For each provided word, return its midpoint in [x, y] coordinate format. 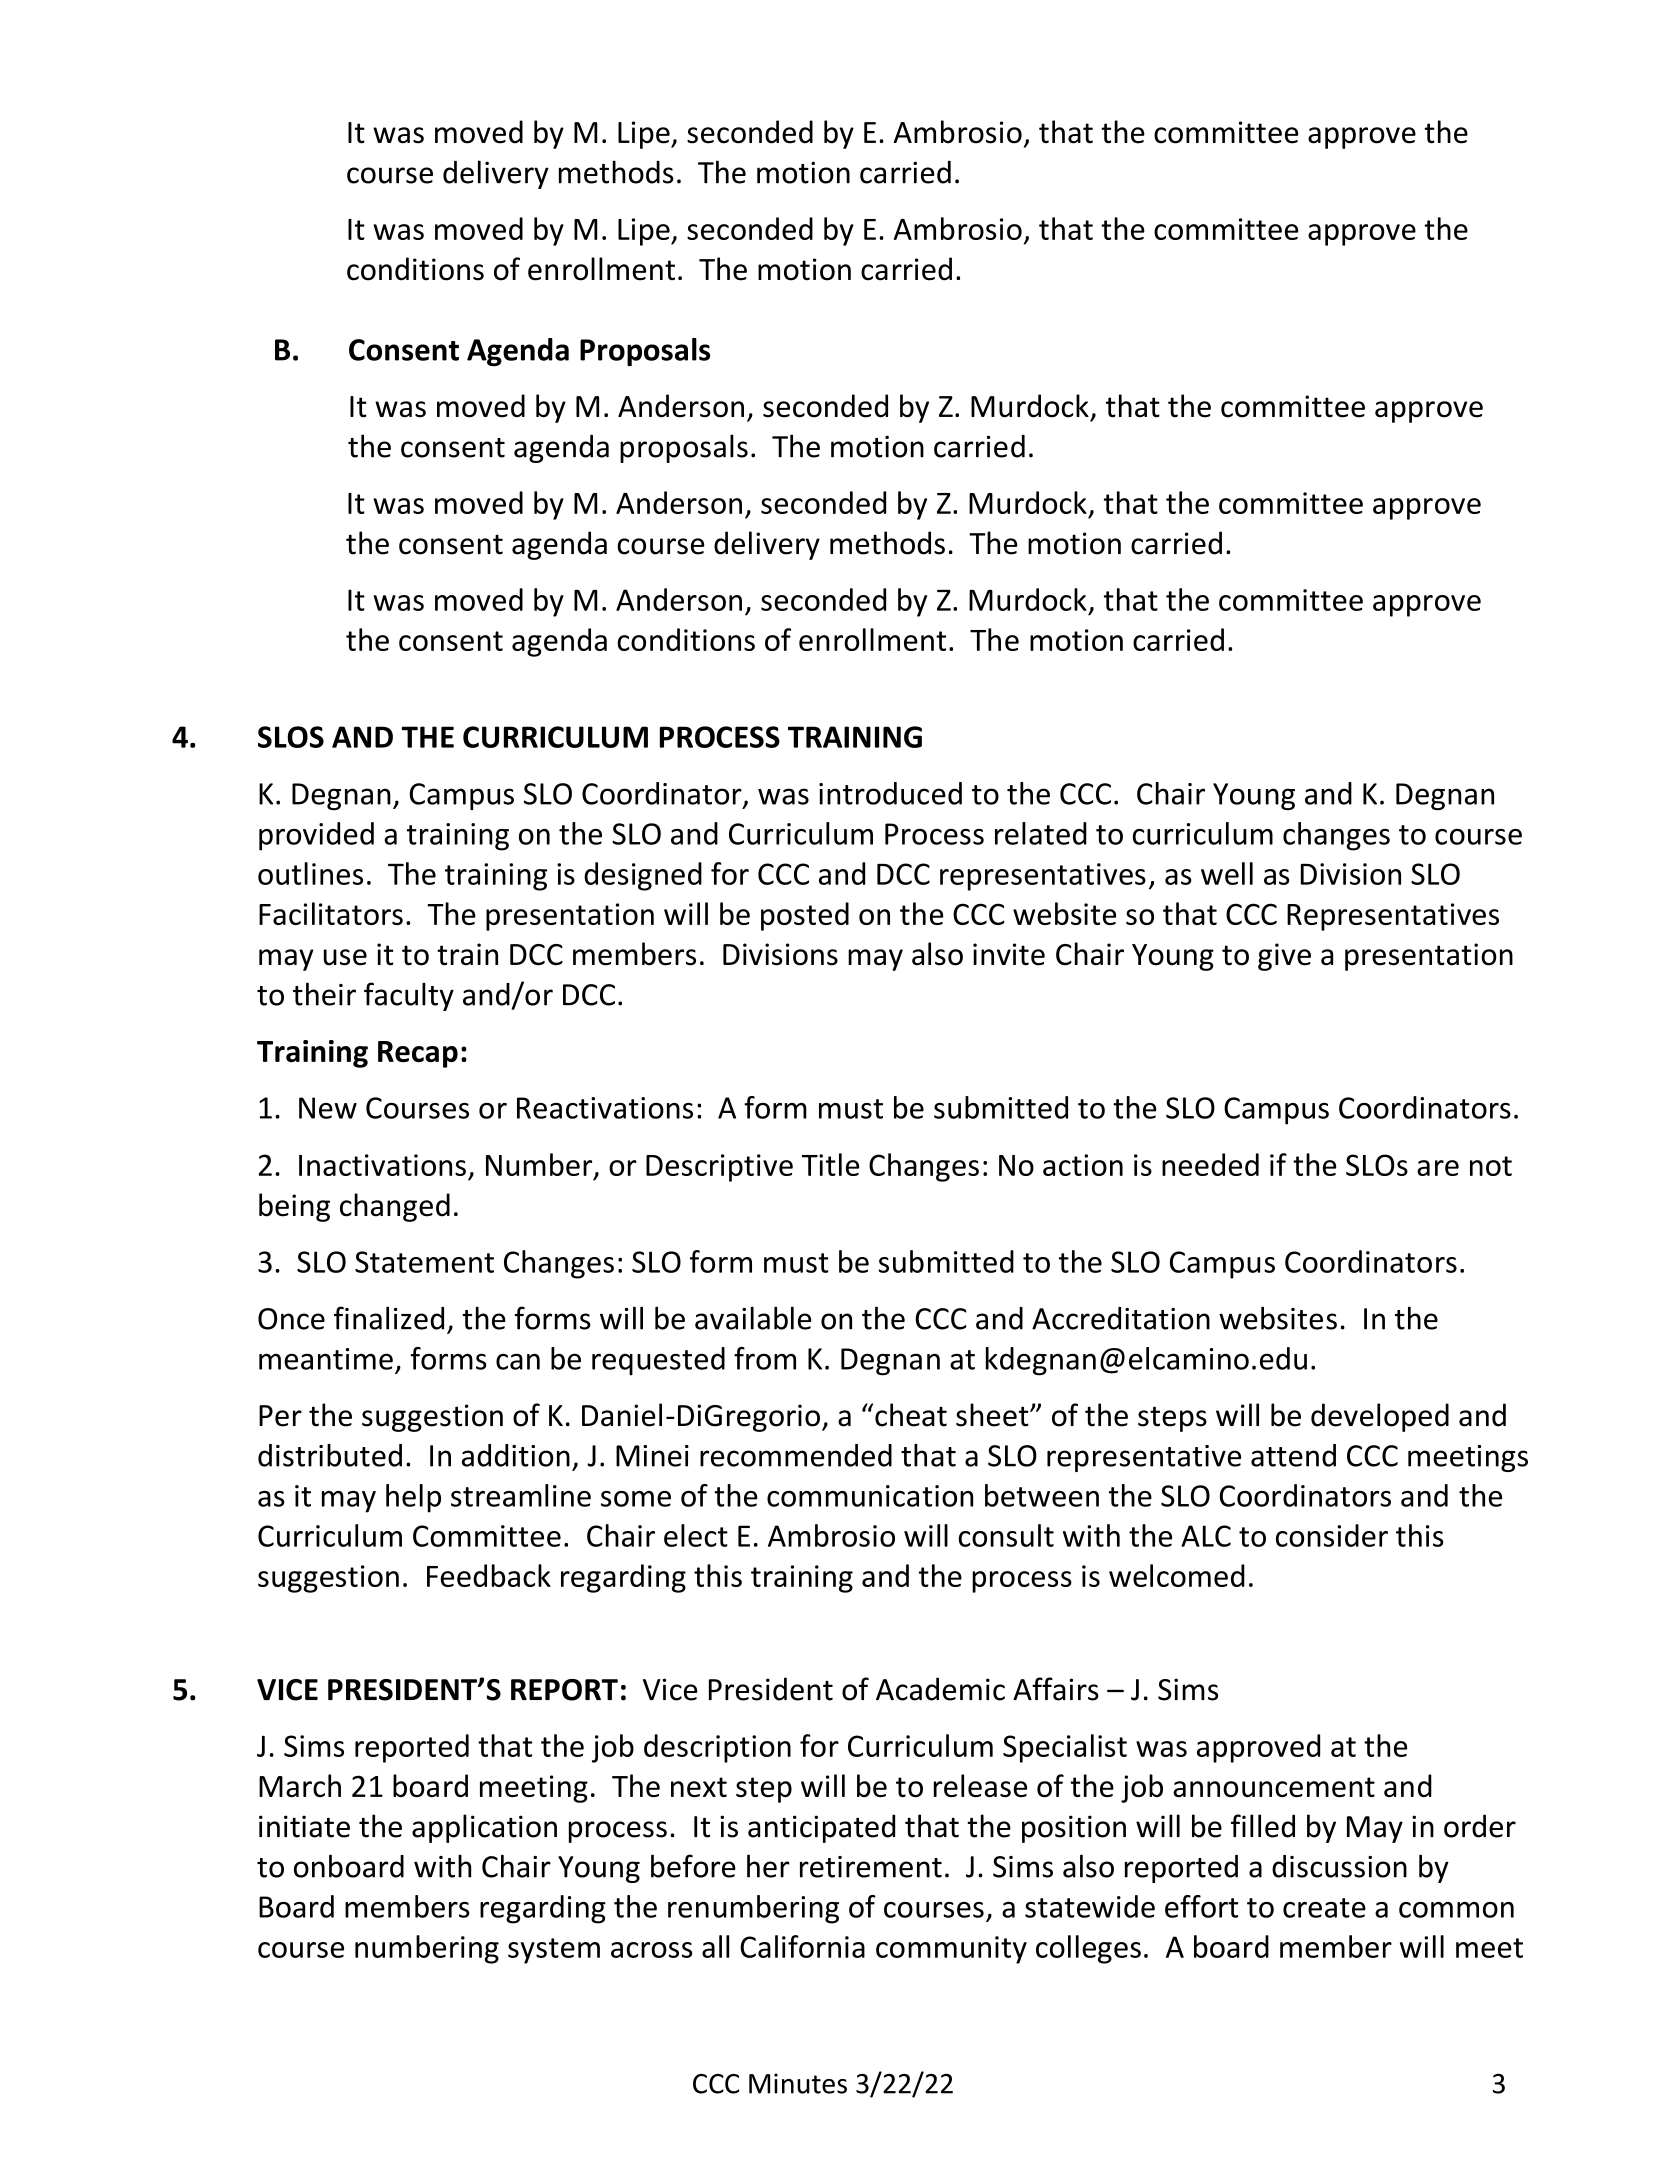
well [1227, 873]
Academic [940, 1689]
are [1438, 1168]
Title [830, 1164]
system [554, 1951]
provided [316, 836]
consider [1332, 1535]
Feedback [489, 1575]
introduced [890, 793]
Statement [424, 1262]
